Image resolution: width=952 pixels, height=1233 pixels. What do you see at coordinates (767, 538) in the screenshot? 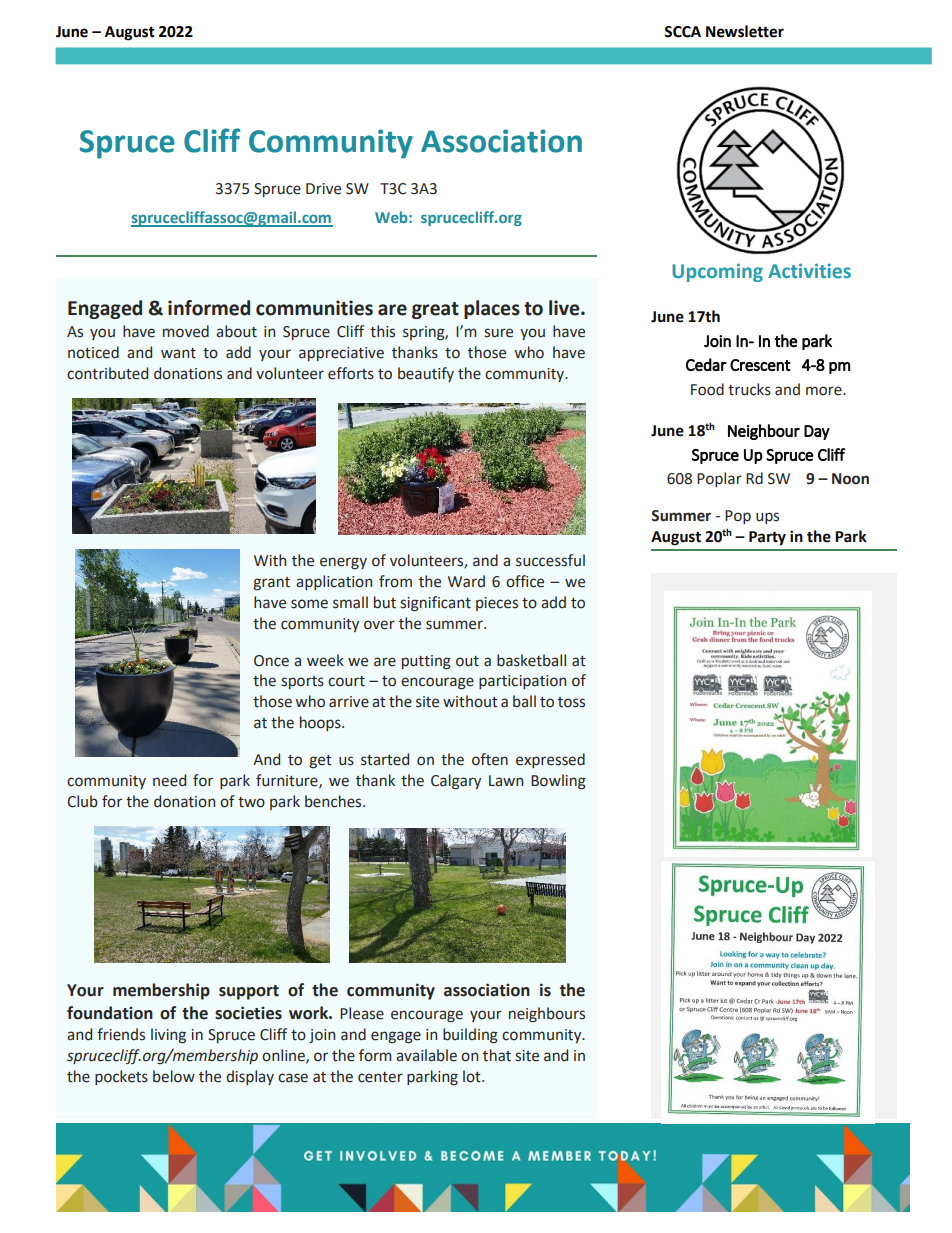
I see `Party` at bounding box center [767, 538].
